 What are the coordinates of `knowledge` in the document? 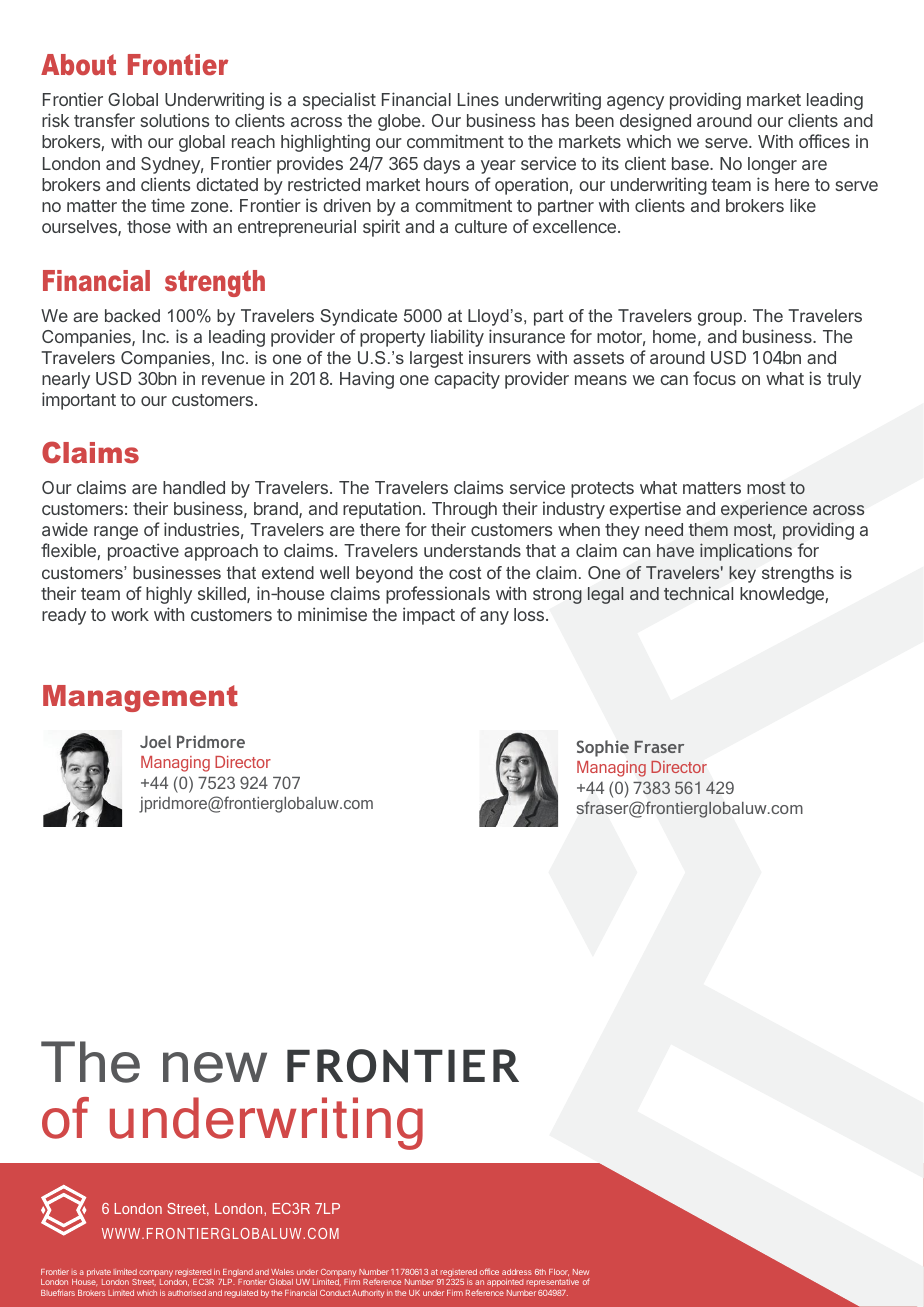 It's located at (783, 595).
